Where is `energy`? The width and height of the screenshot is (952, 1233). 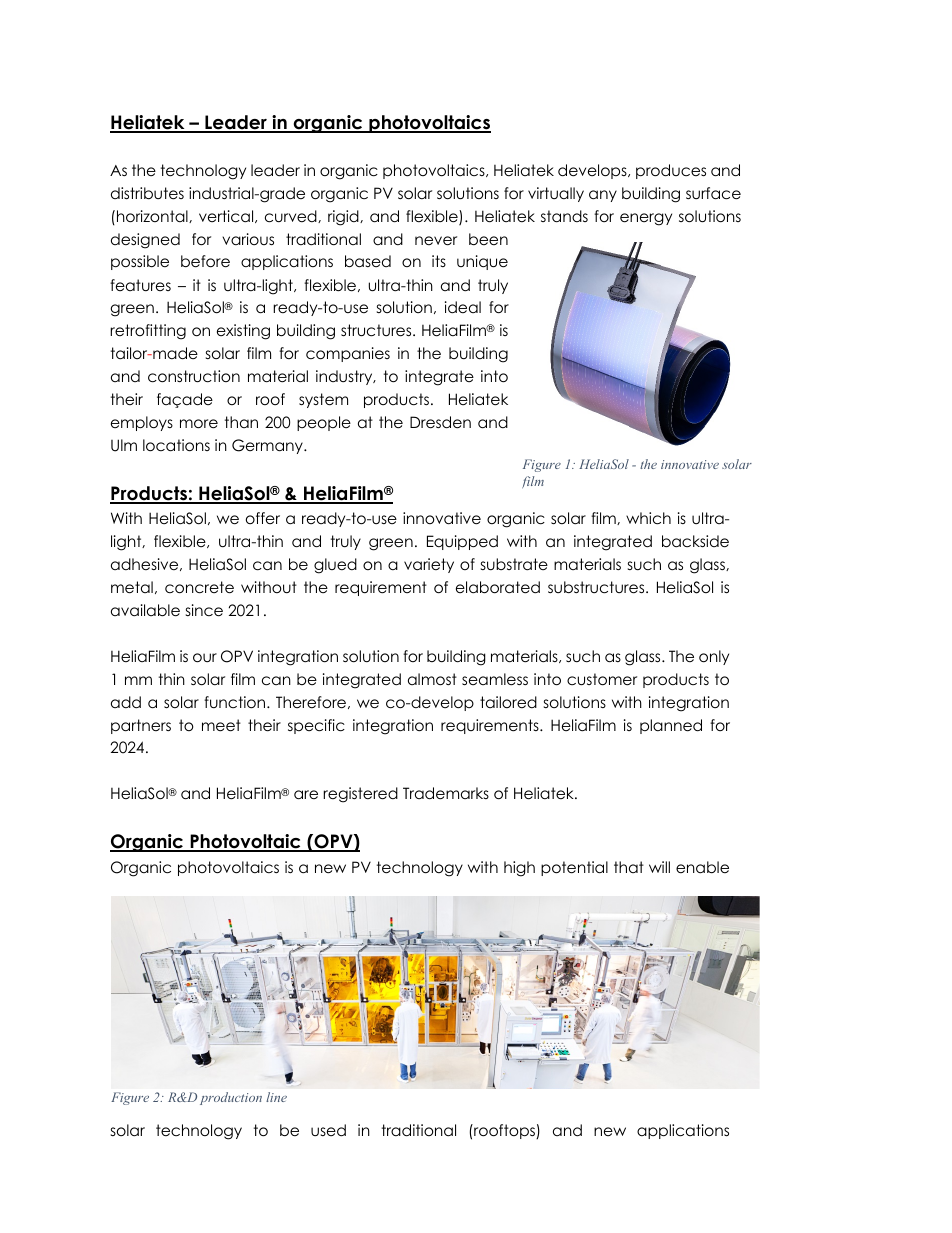 energy is located at coordinates (646, 219).
